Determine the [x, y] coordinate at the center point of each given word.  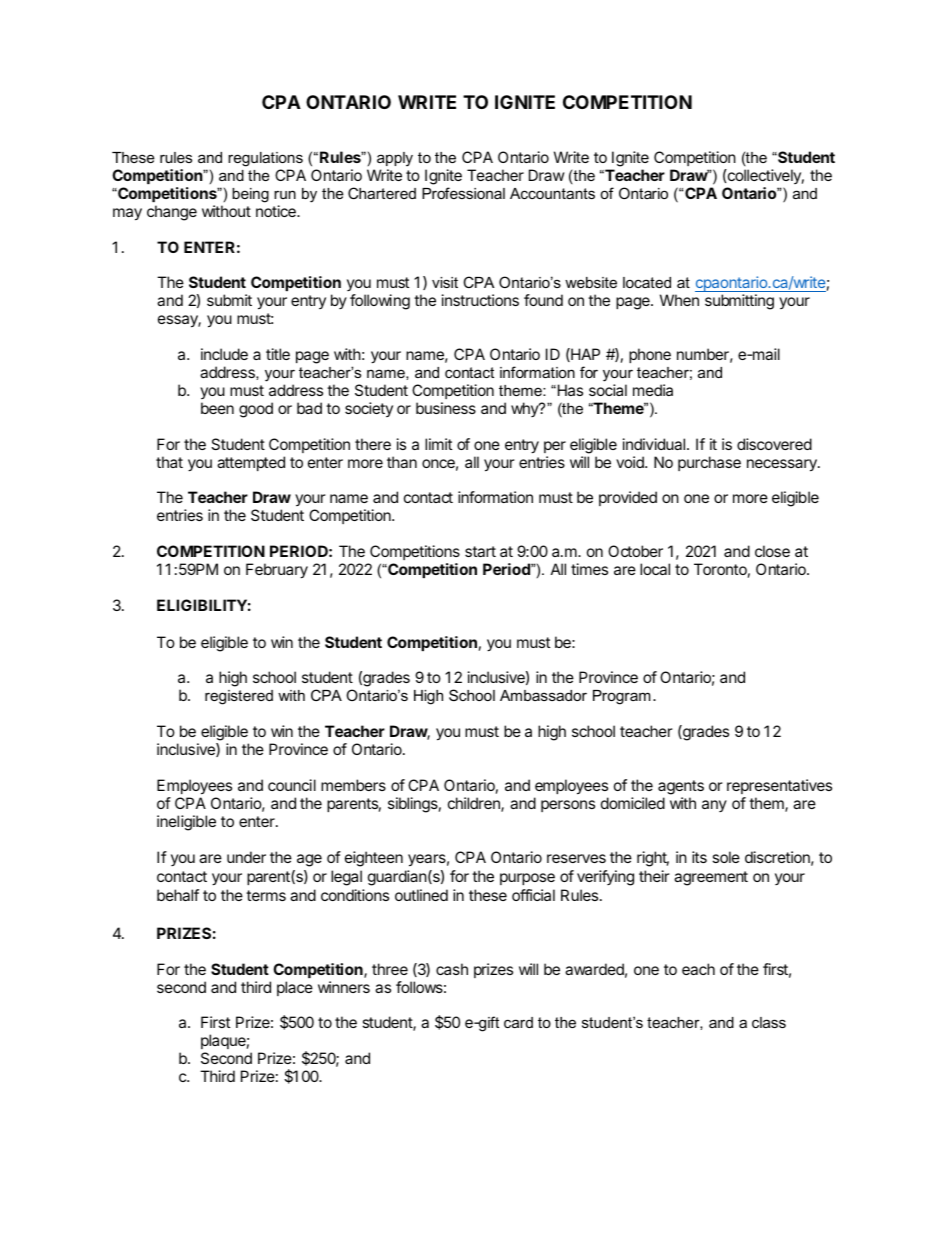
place [295, 988]
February [277, 571]
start [480, 551]
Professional [463, 193]
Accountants [552, 193]
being [250, 195]
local [655, 569]
